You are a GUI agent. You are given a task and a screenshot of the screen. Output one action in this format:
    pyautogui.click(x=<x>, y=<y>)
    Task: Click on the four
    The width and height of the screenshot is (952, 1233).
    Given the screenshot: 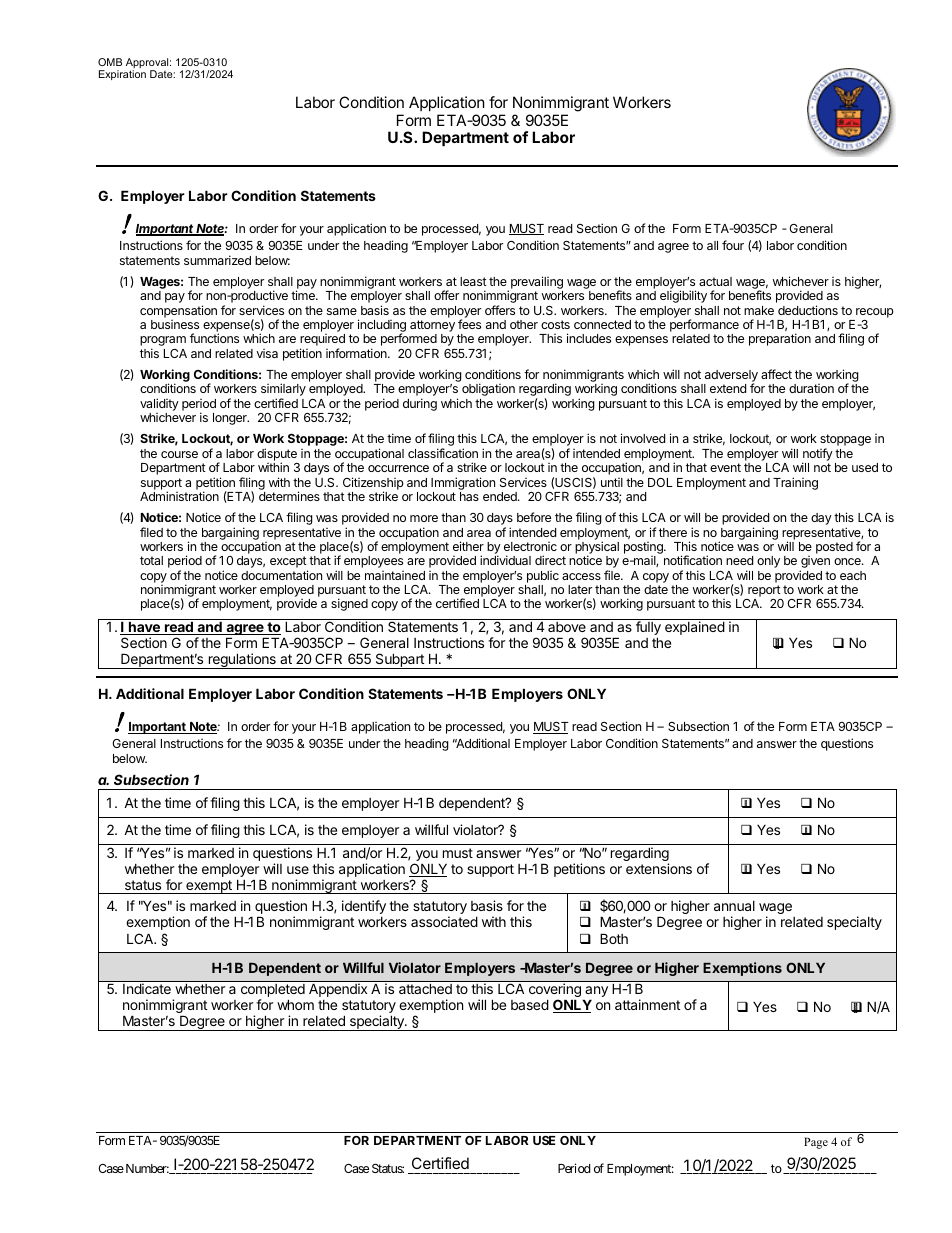 What is the action you would take?
    pyautogui.click(x=733, y=245)
